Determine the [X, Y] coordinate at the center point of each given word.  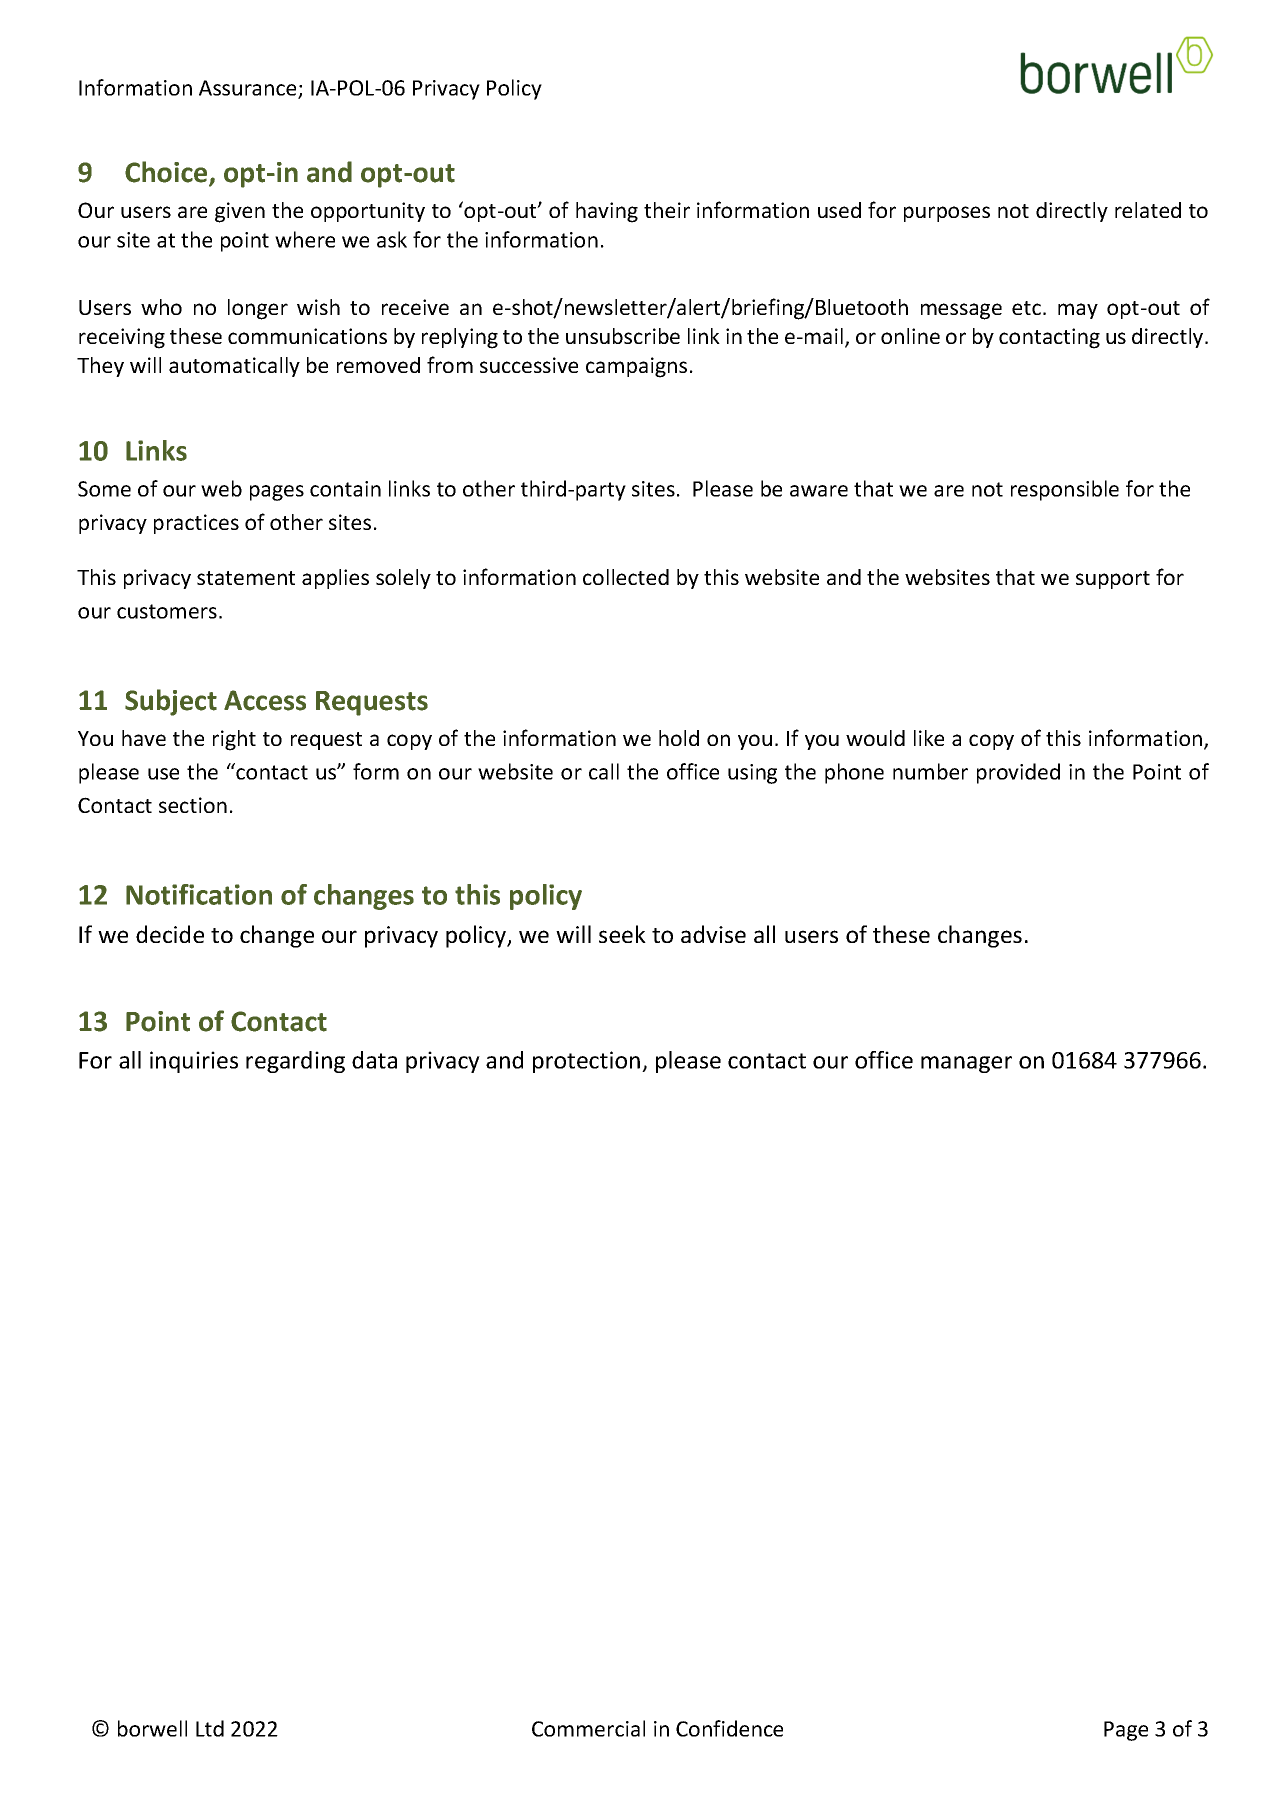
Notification [199, 894]
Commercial [588, 1728]
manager [966, 1064]
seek [622, 934]
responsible [1065, 490]
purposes [947, 214]
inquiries [194, 1062]
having [607, 212]
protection [588, 1062]
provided [1018, 773]
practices [196, 524]
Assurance [249, 89]
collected [626, 577]
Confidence [729, 1728]
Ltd [210, 1728]
